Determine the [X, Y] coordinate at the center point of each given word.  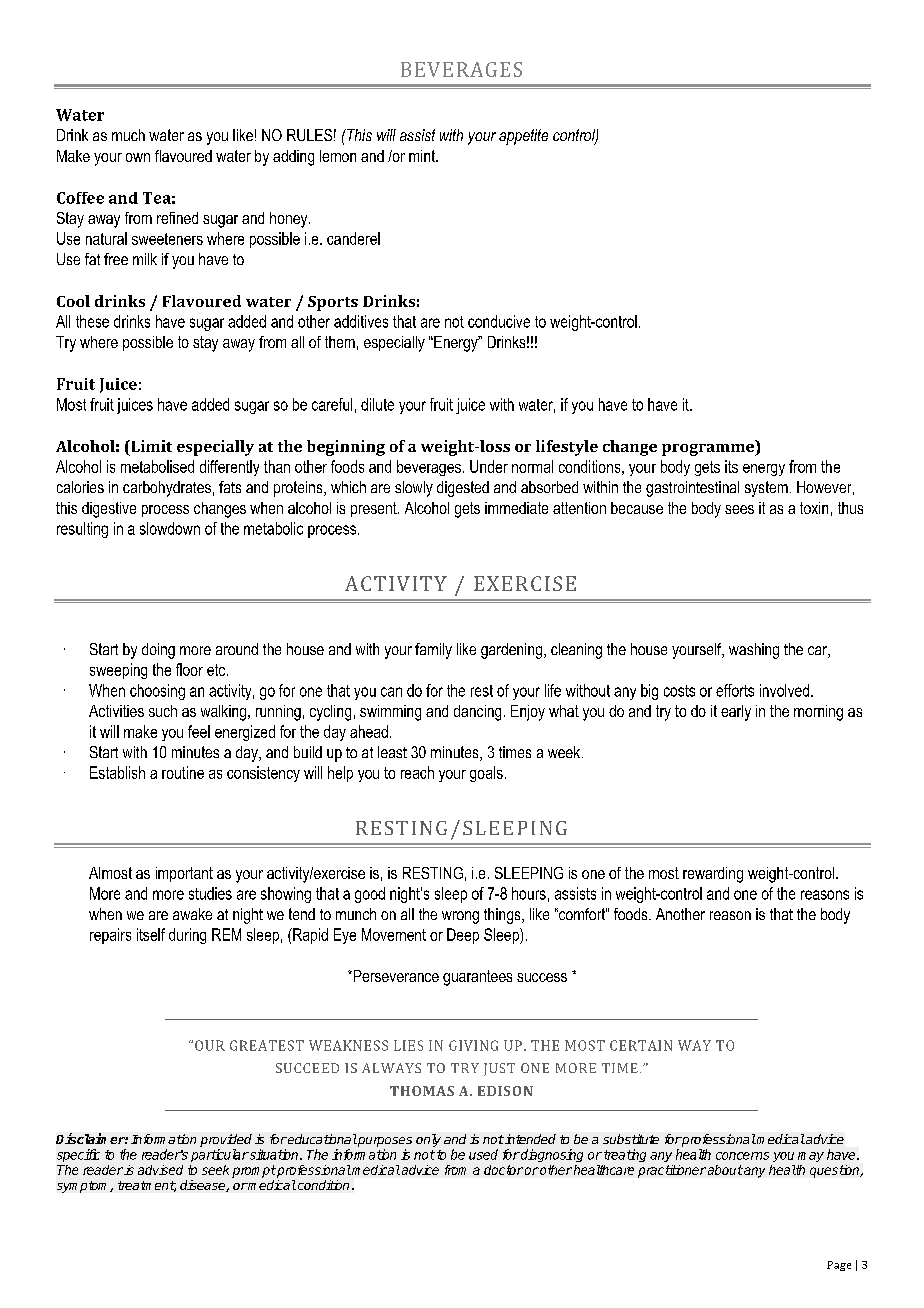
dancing [477, 713]
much [128, 135]
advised [160, 1170]
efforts [735, 690]
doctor [503, 1170]
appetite [523, 137]
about [725, 1170]
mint [423, 156]
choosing [157, 692]
